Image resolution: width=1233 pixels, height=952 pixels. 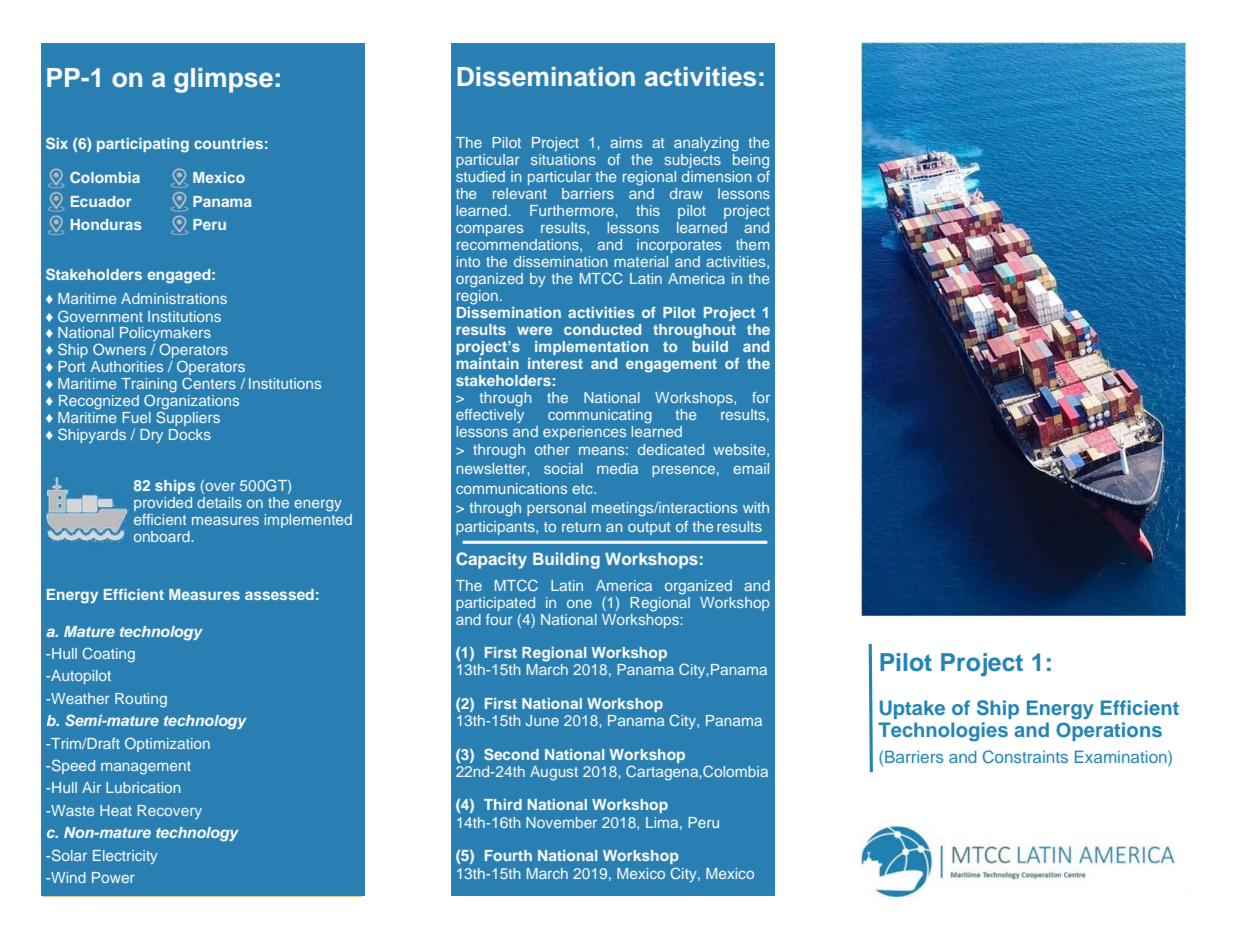 I want to click on email, so click(x=751, y=468).
